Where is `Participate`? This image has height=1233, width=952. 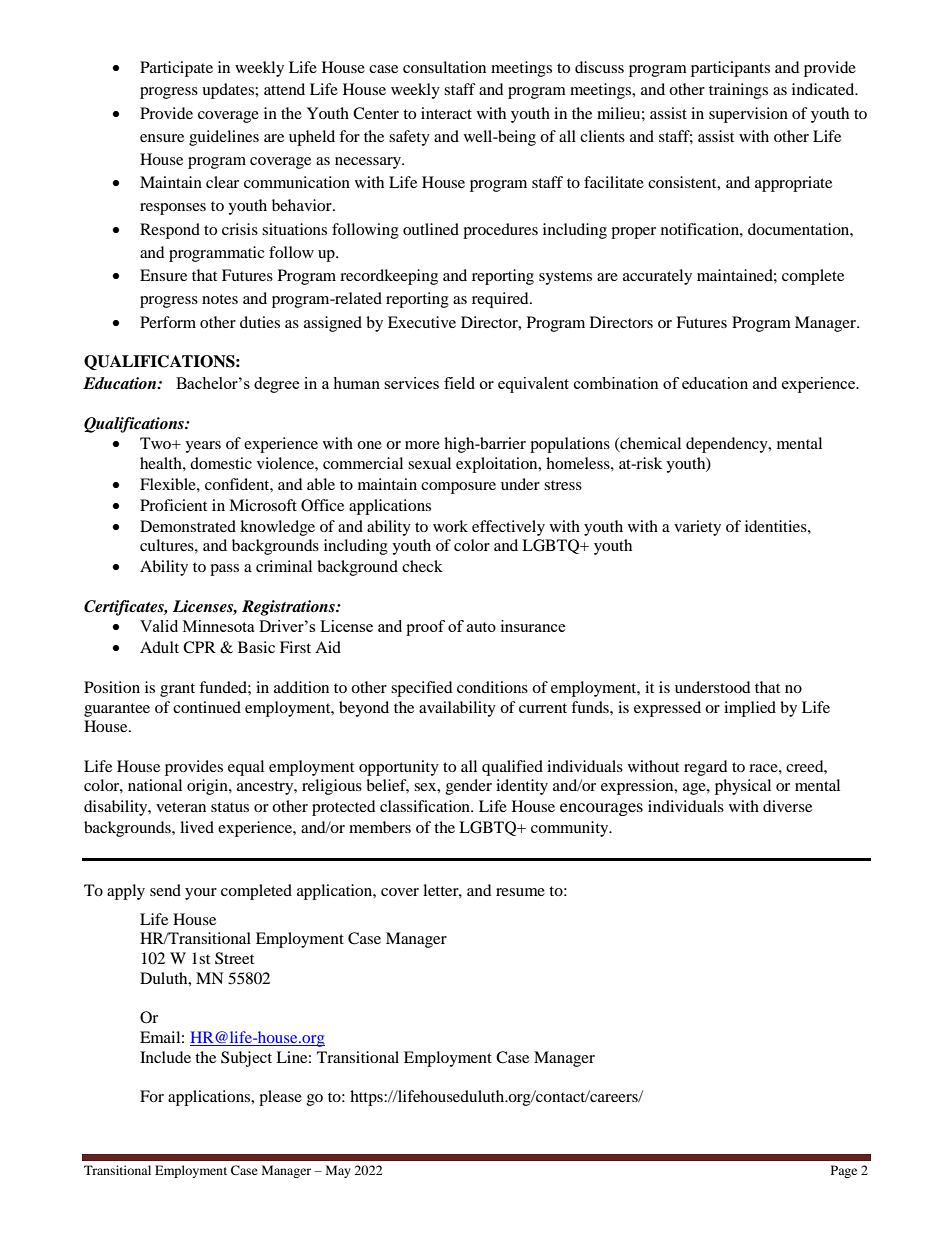
Participate is located at coordinates (176, 69).
